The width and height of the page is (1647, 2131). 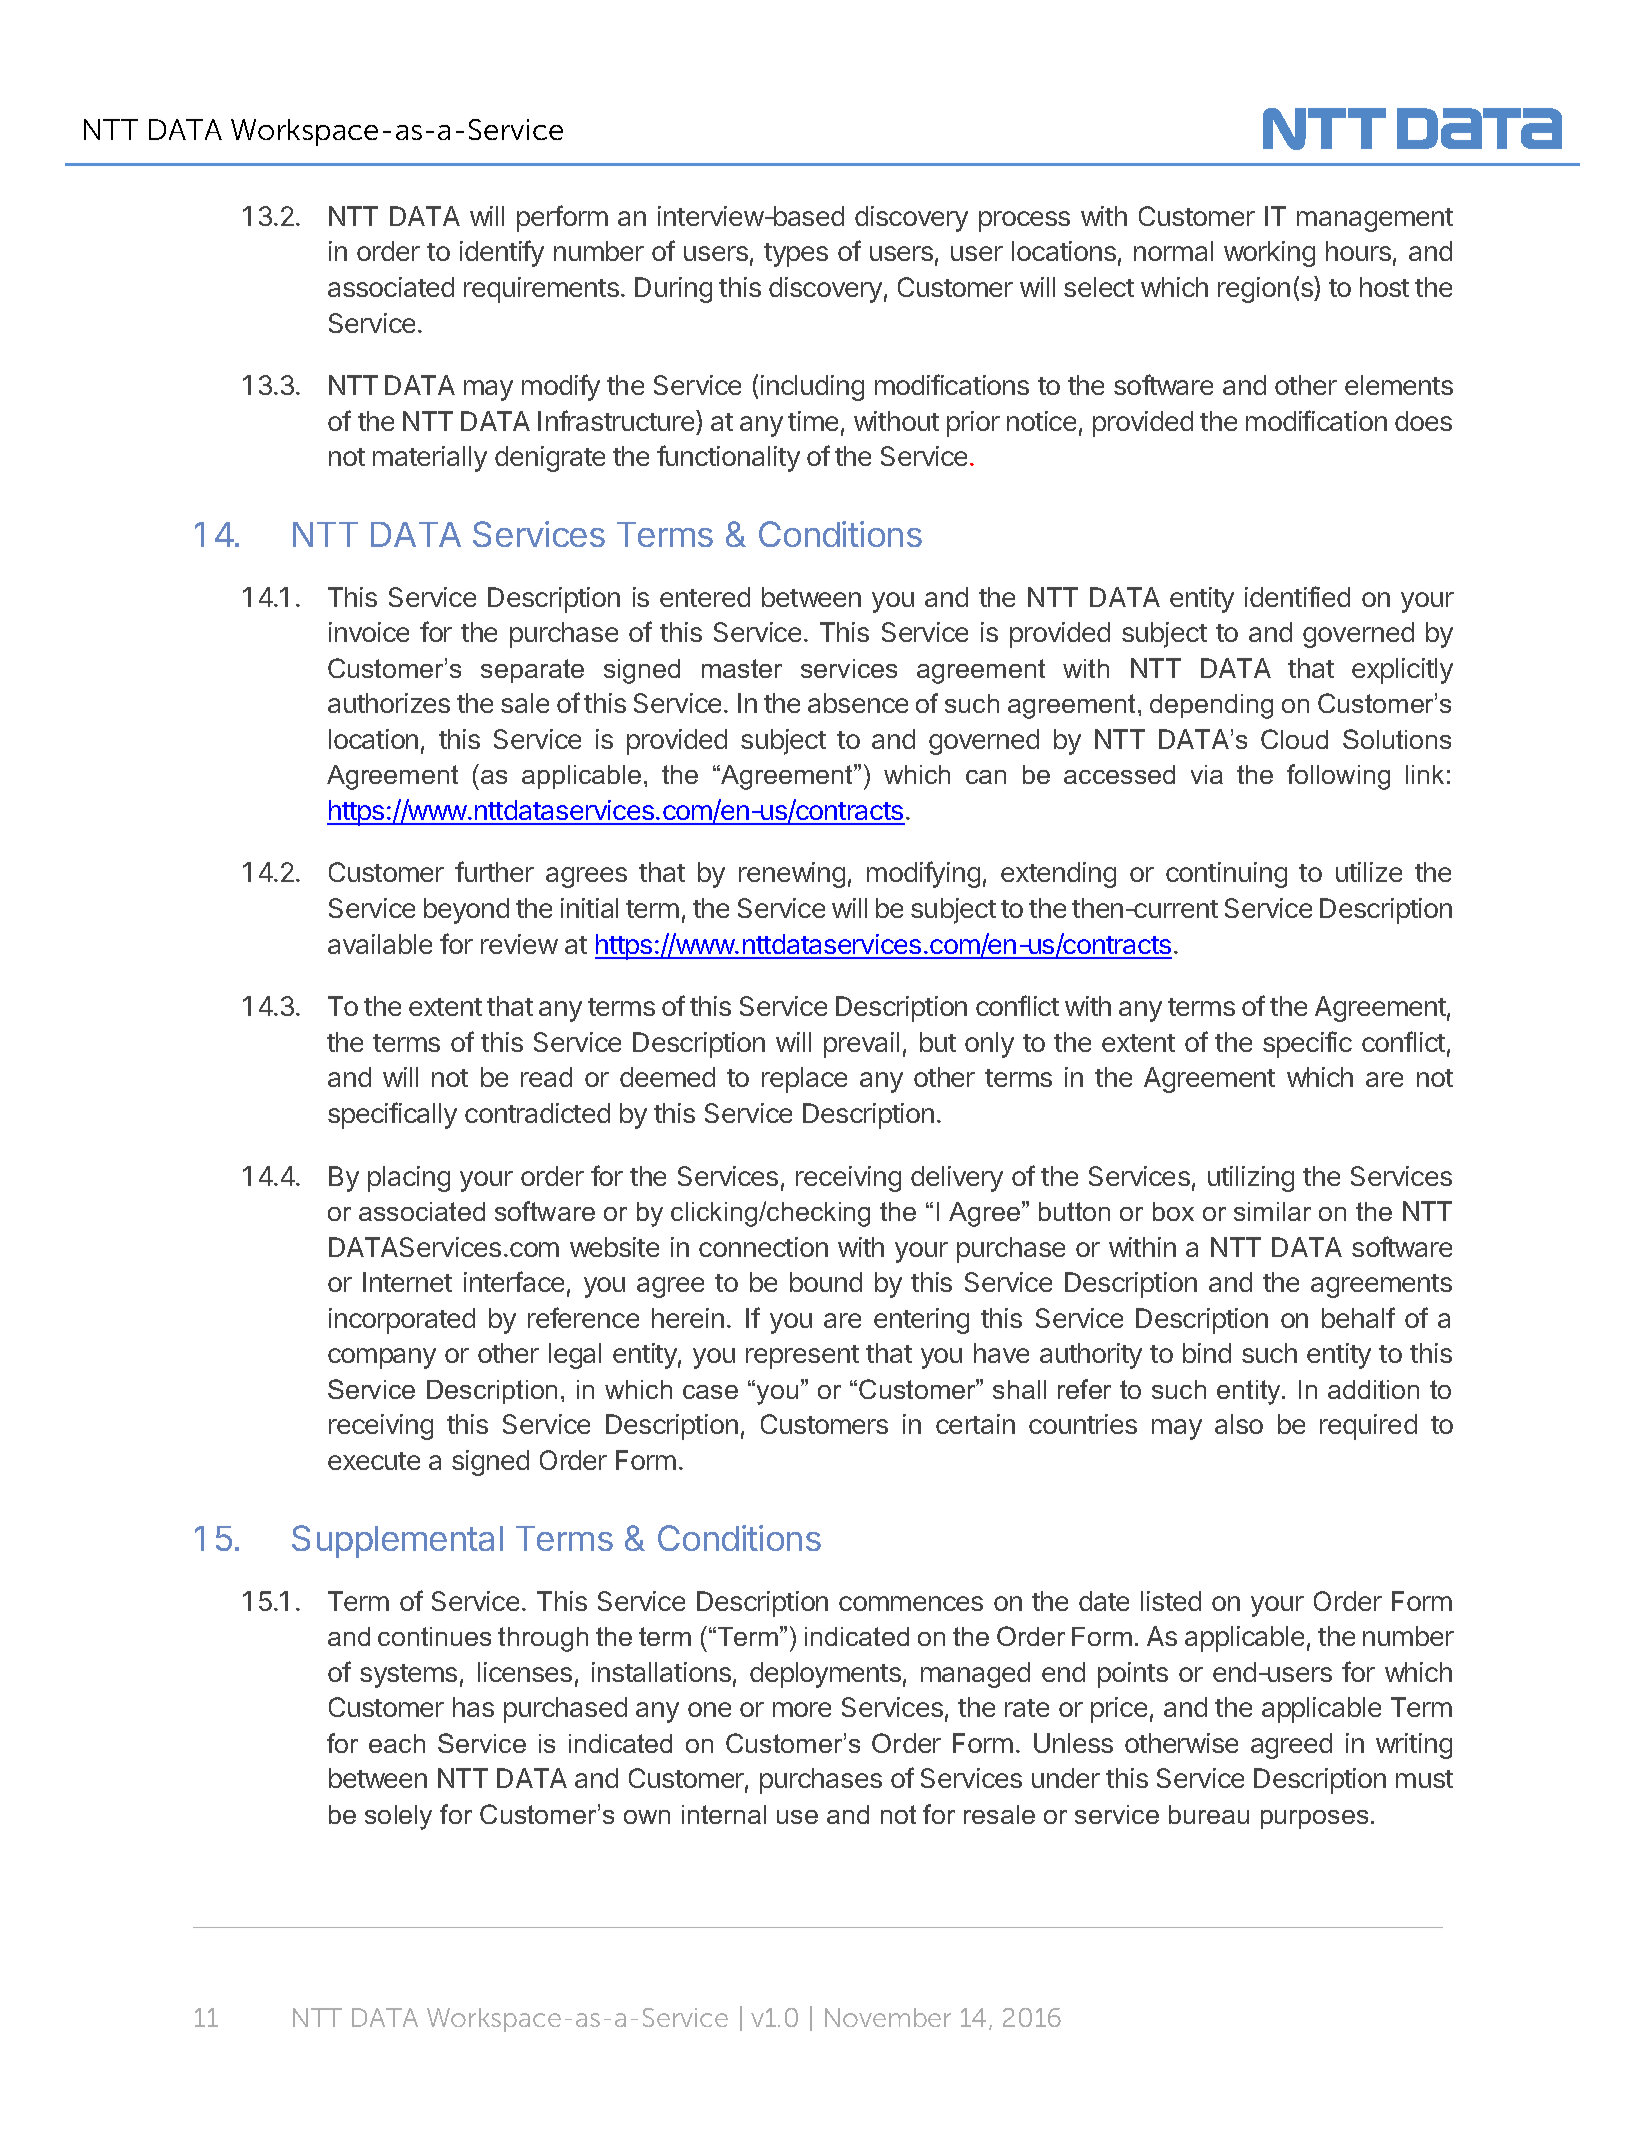 I want to click on November, so click(x=888, y=2017).
